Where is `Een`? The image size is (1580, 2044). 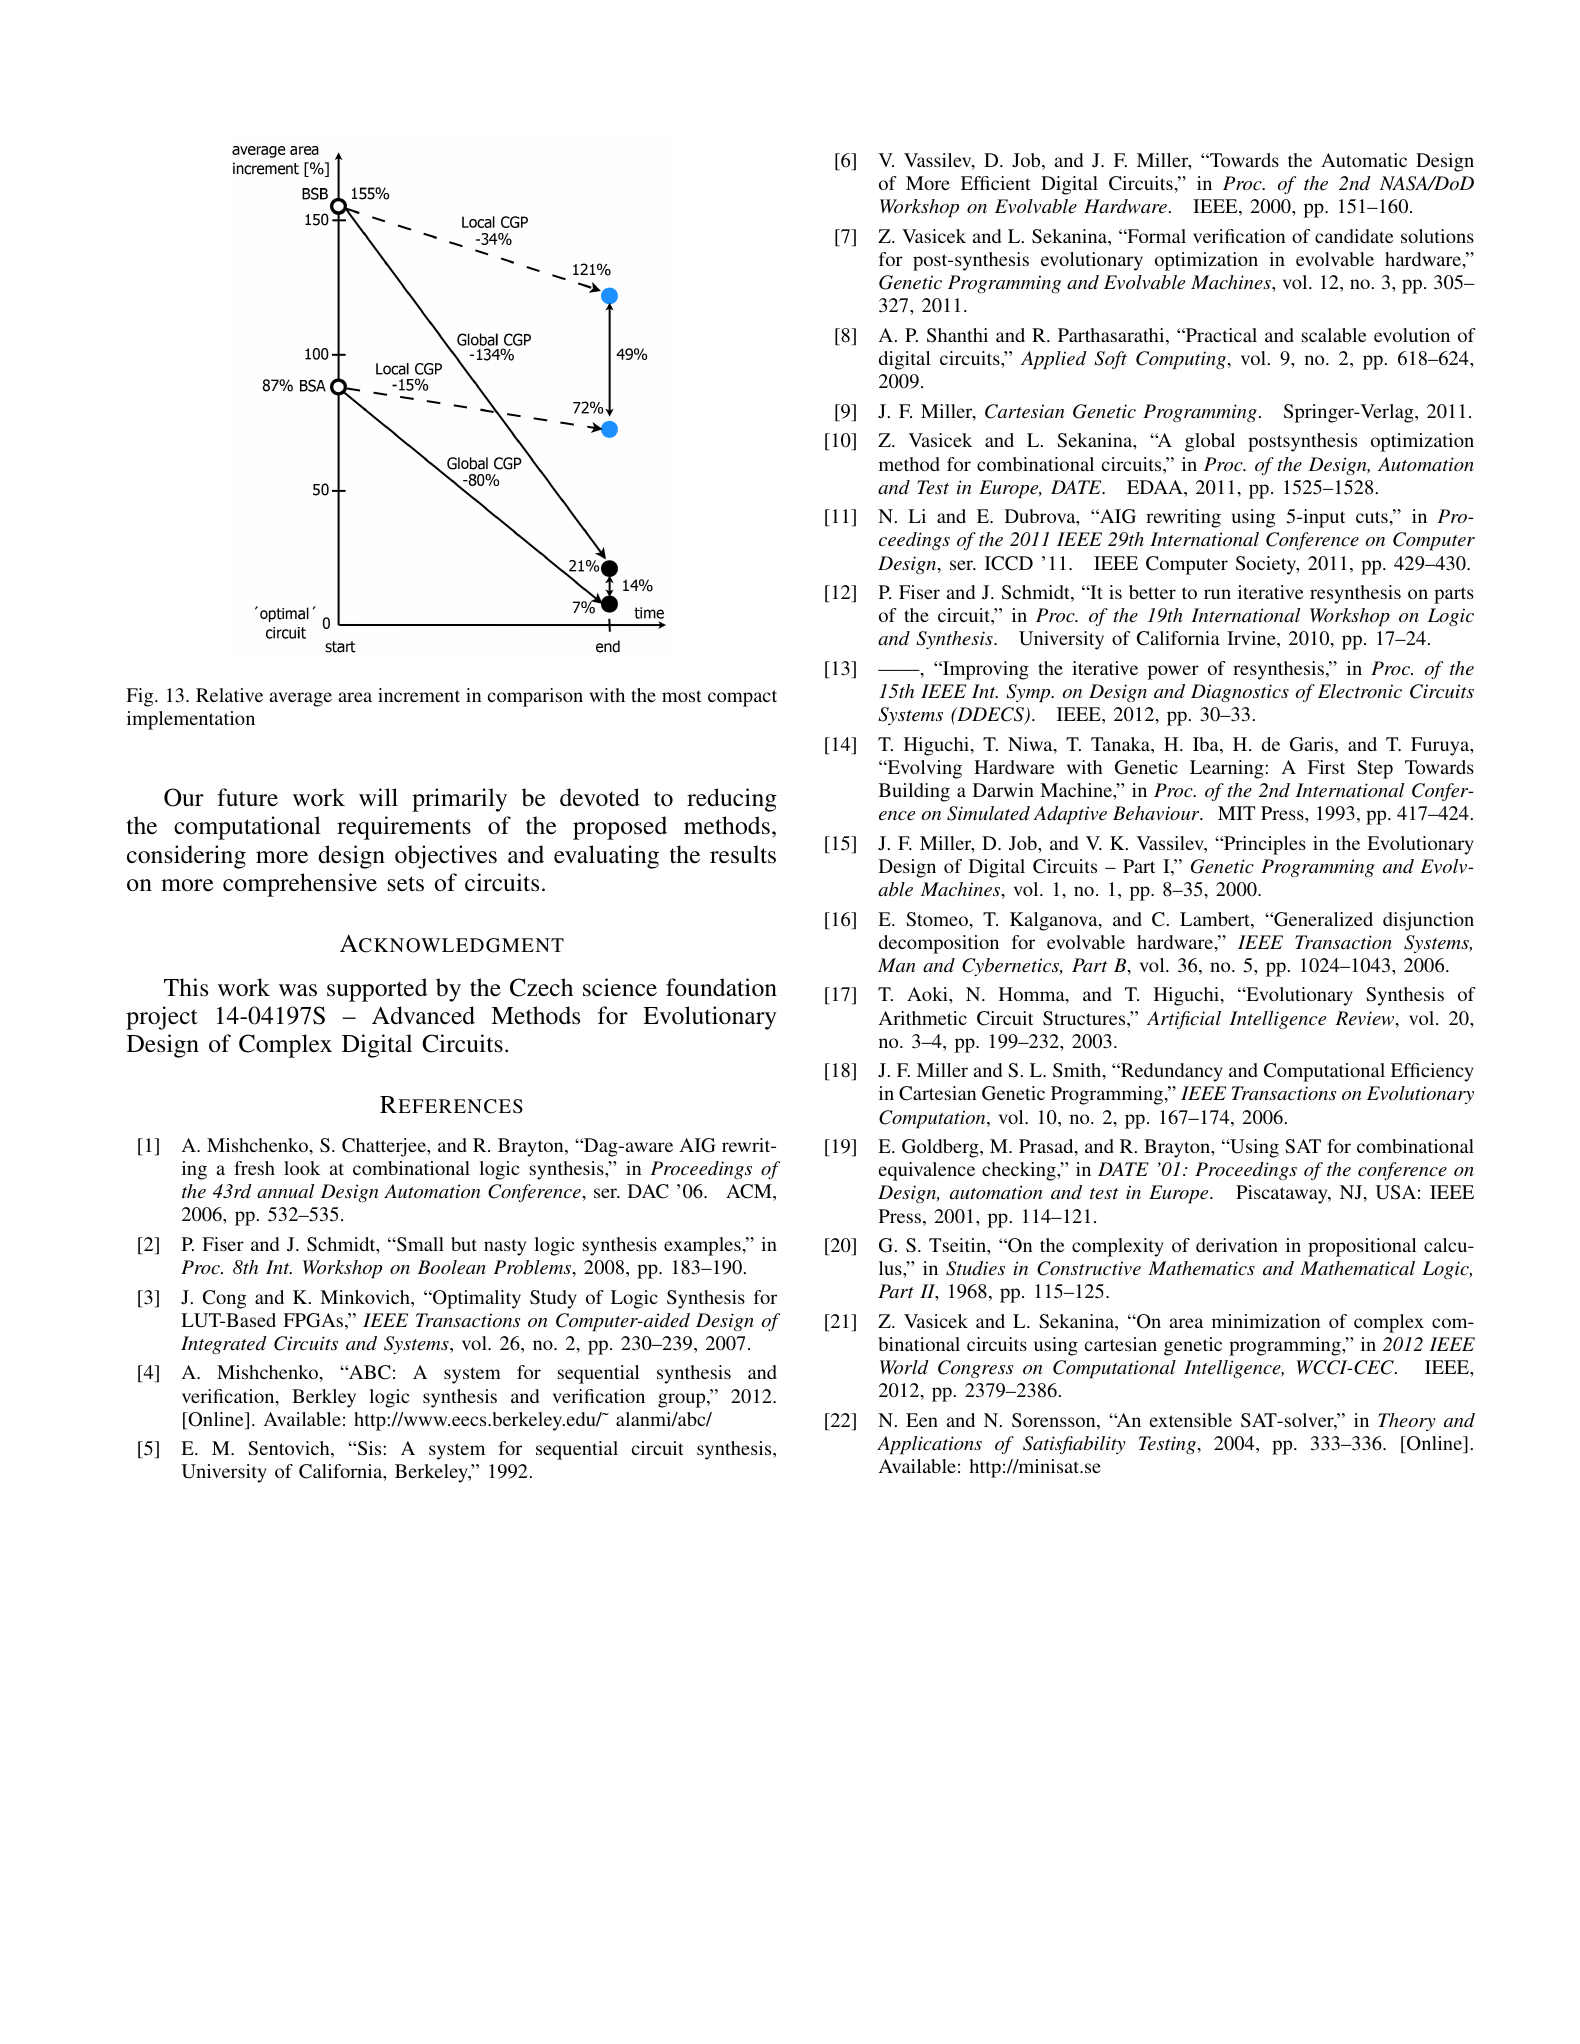 Een is located at coordinates (922, 1420).
